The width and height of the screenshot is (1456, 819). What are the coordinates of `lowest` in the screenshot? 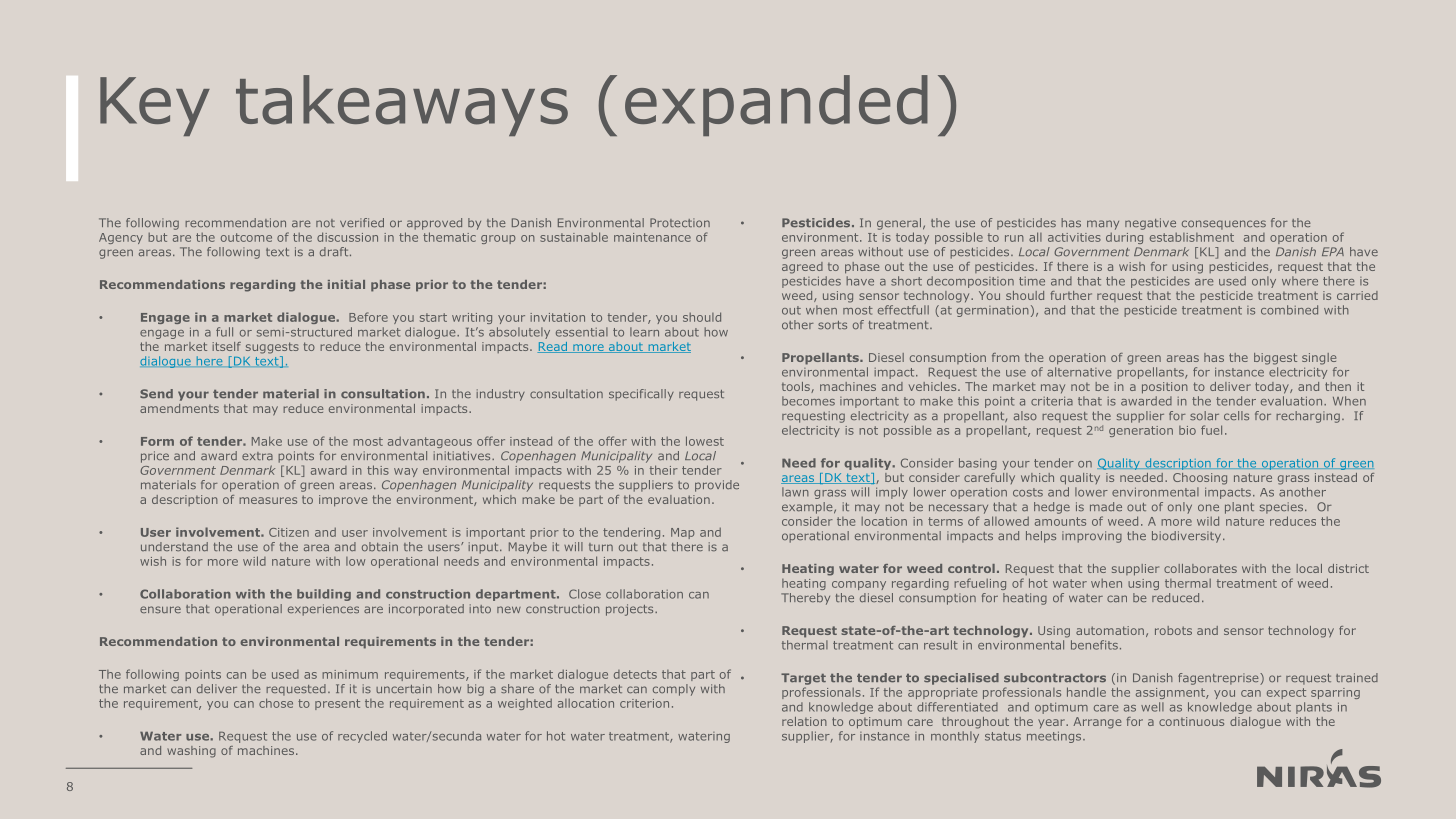 It's located at (705, 441).
